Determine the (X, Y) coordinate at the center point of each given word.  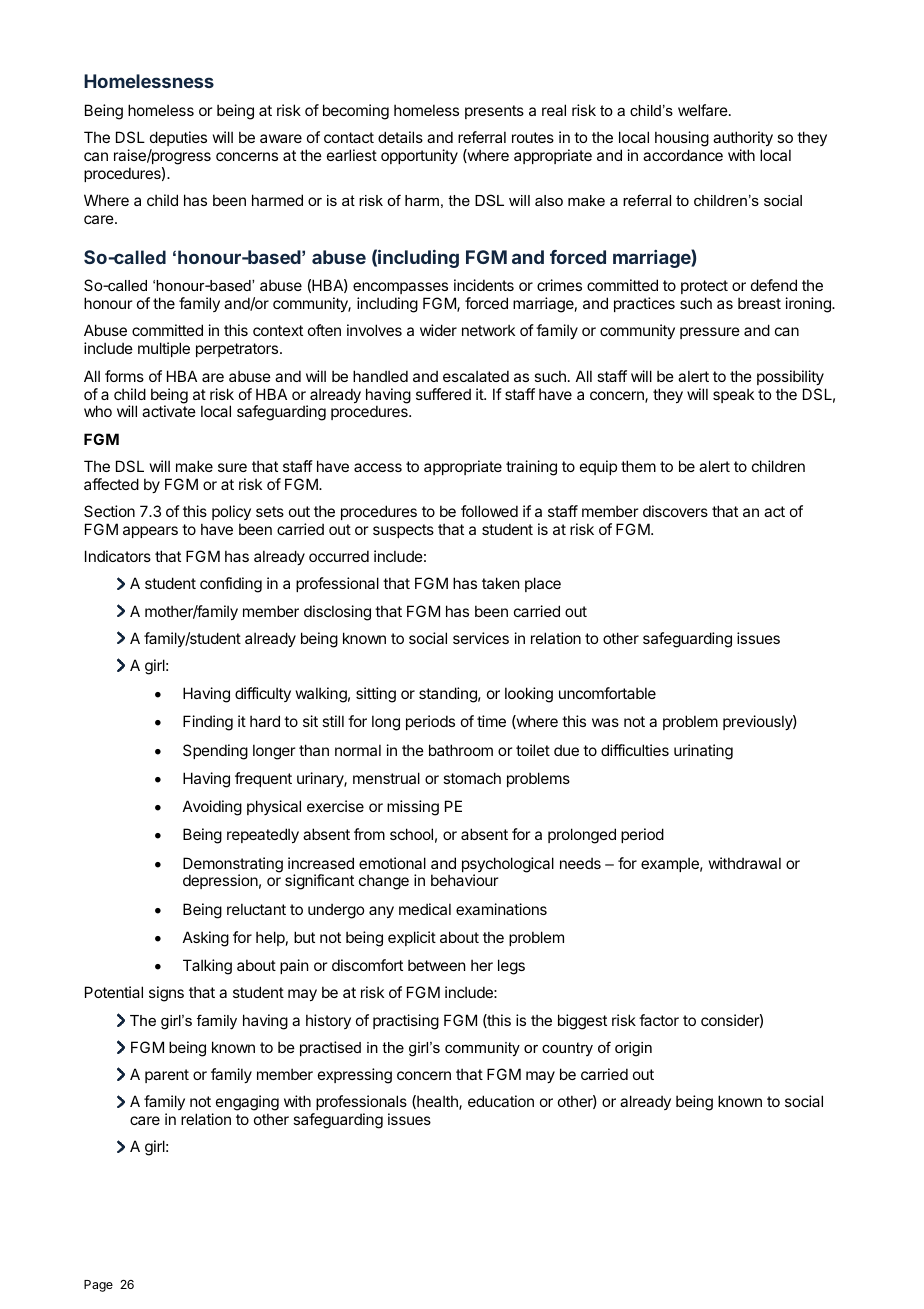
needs (580, 863)
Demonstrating (233, 866)
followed (489, 511)
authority (743, 140)
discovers (675, 511)
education (501, 1101)
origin (633, 1049)
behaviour (464, 880)
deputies (178, 140)
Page (98, 1286)
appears (150, 532)
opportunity (419, 156)
